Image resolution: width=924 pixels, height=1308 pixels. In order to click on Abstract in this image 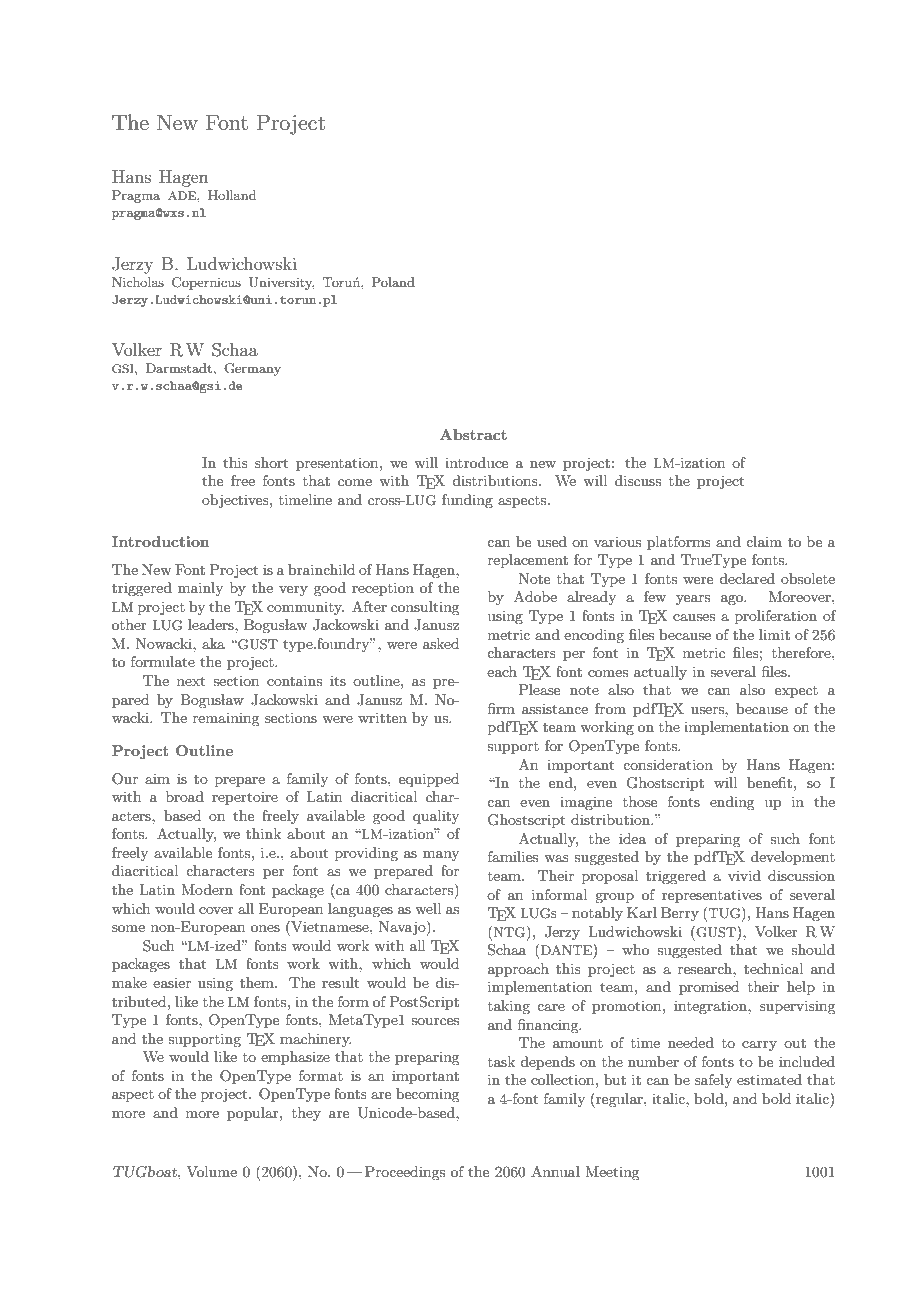, I will do `click(473, 434)`.
